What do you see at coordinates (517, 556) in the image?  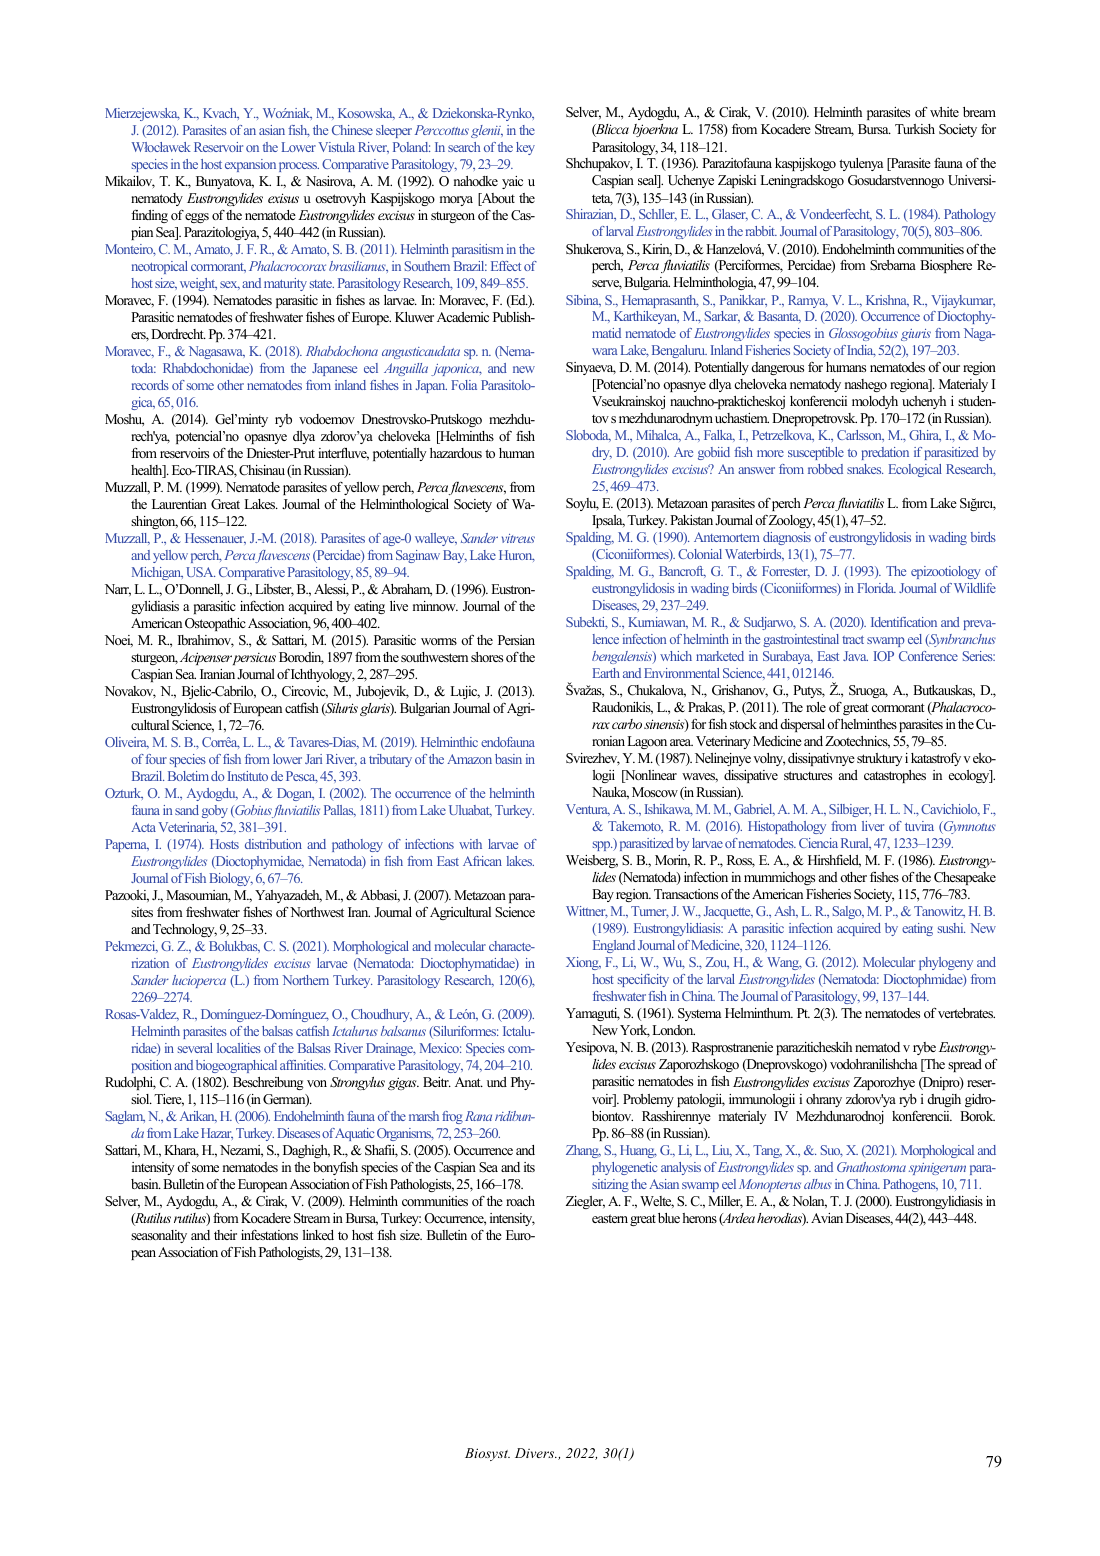 I see `Huron` at bounding box center [517, 556].
